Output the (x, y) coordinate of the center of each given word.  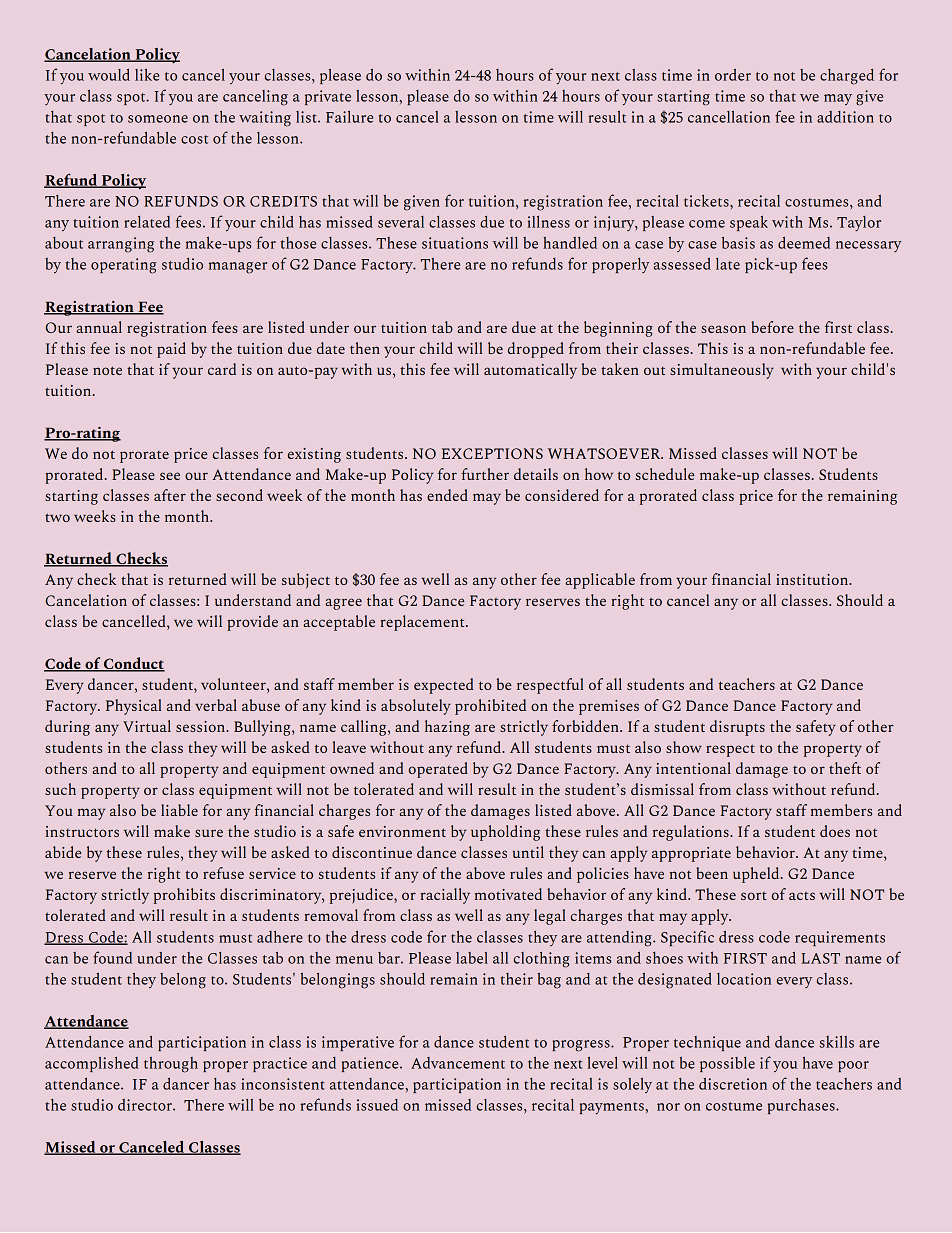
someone (158, 119)
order (733, 75)
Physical (134, 707)
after (170, 495)
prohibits (184, 896)
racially (445, 896)
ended (447, 495)
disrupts (737, 728)
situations (455, 243)
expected (444, 686)
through (171, 1065)
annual (99, 327)
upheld (757, 875)
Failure (349, 117)
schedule (665, 474)
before (772, 327)
